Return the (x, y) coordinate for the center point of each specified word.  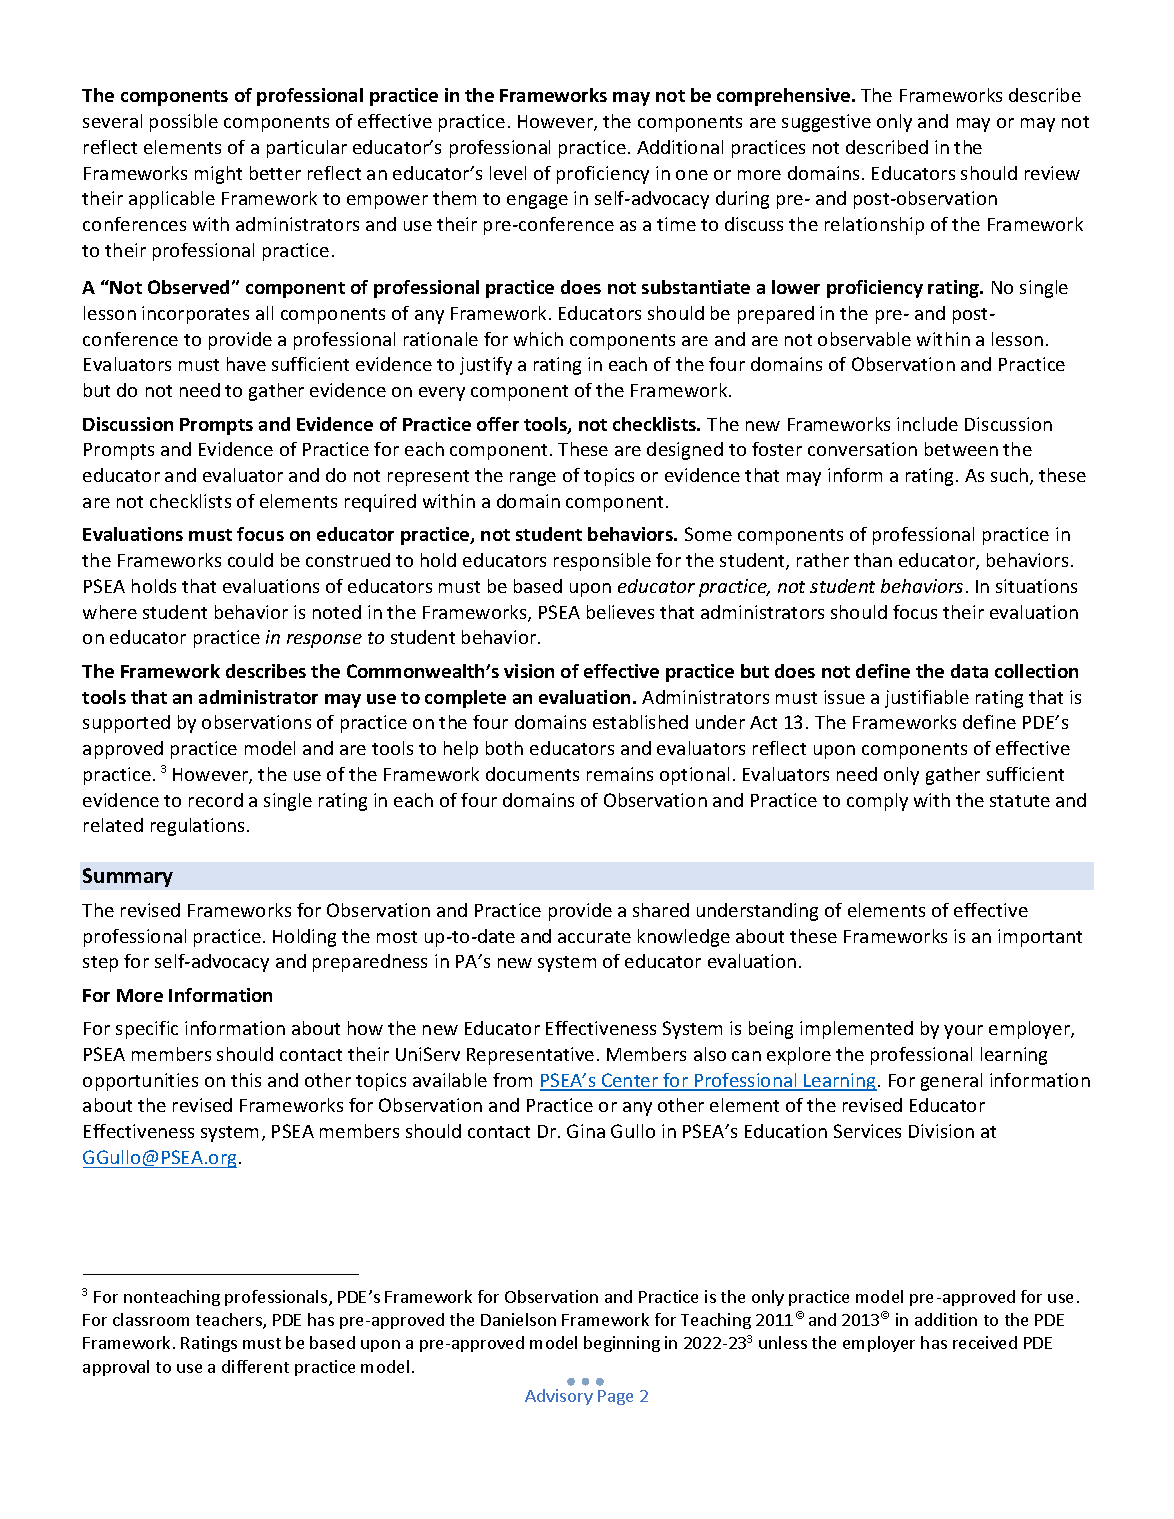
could (250, 560)
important (1040, 938)
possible (184, 123)
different (255, 1366)
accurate (594, 937)
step (100, 964)
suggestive (826, 123)
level (508, 173)
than (873, 560)
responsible (602, 562)
